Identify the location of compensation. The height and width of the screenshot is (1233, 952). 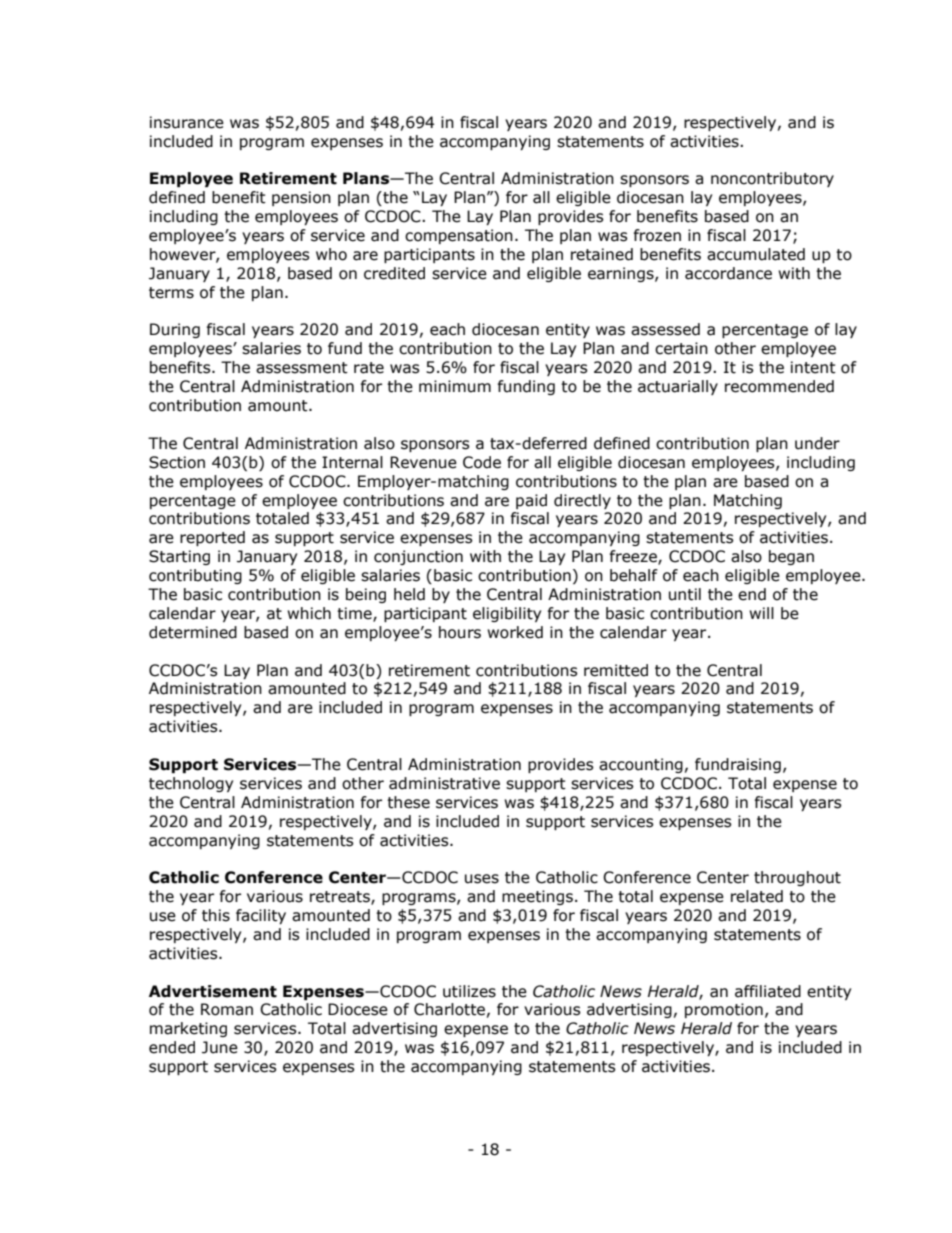
(459, 236).
